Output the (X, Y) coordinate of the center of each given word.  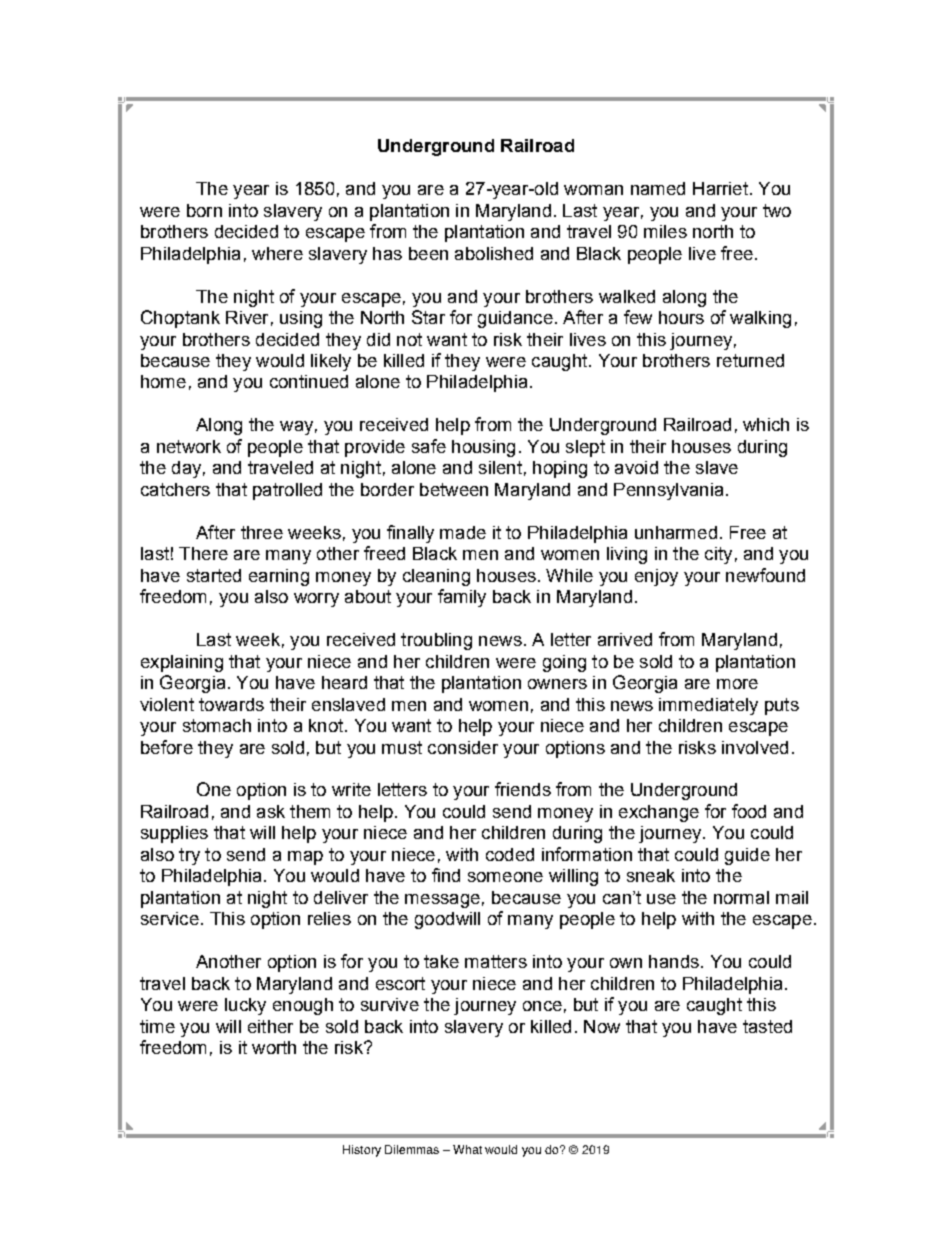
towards (231, 704)
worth (274, 1047)
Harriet (720, 188)
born (204, 210)
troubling (436, 641)
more (737, 684)
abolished (494, 253)
